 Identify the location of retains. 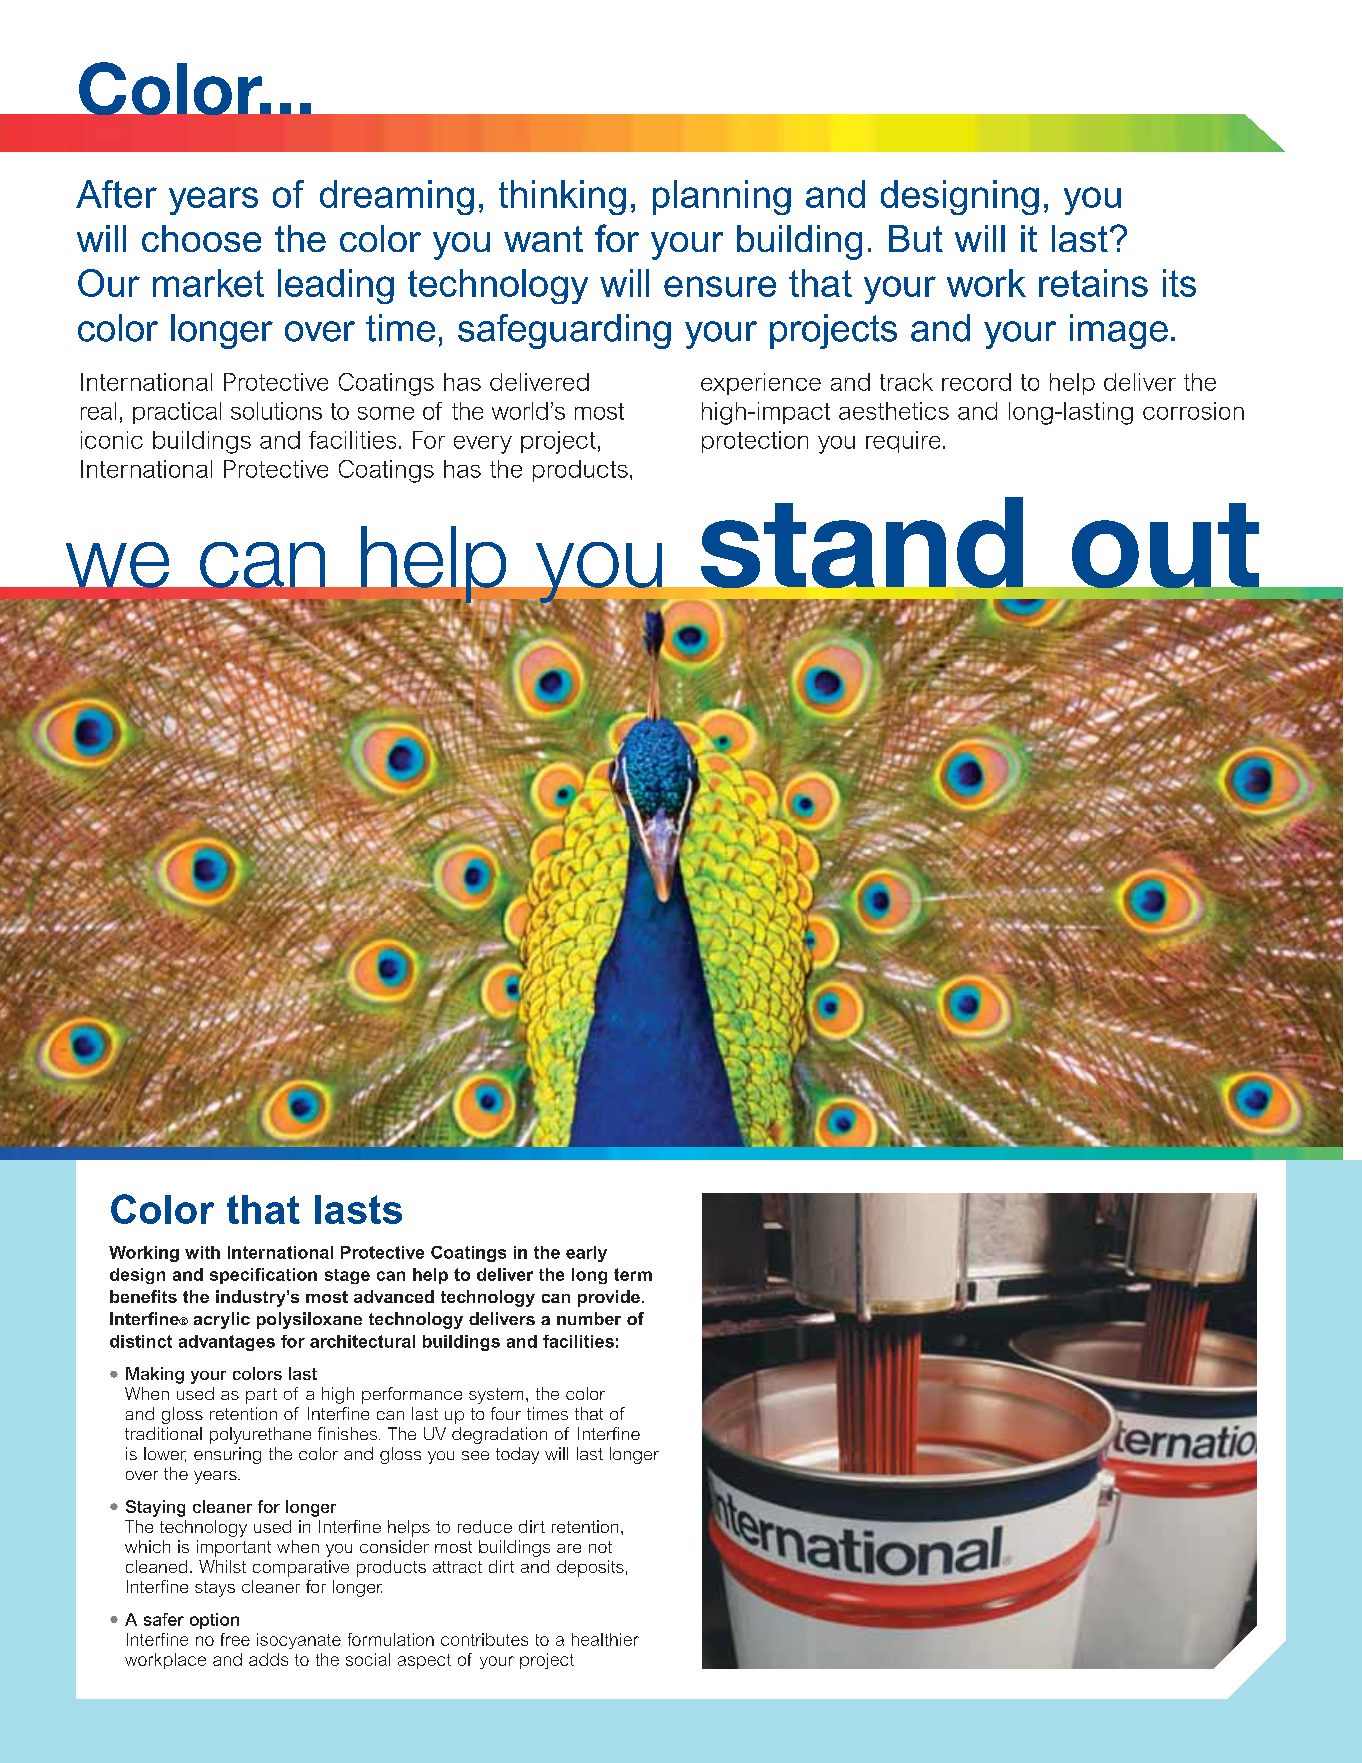
(1093, 283).
